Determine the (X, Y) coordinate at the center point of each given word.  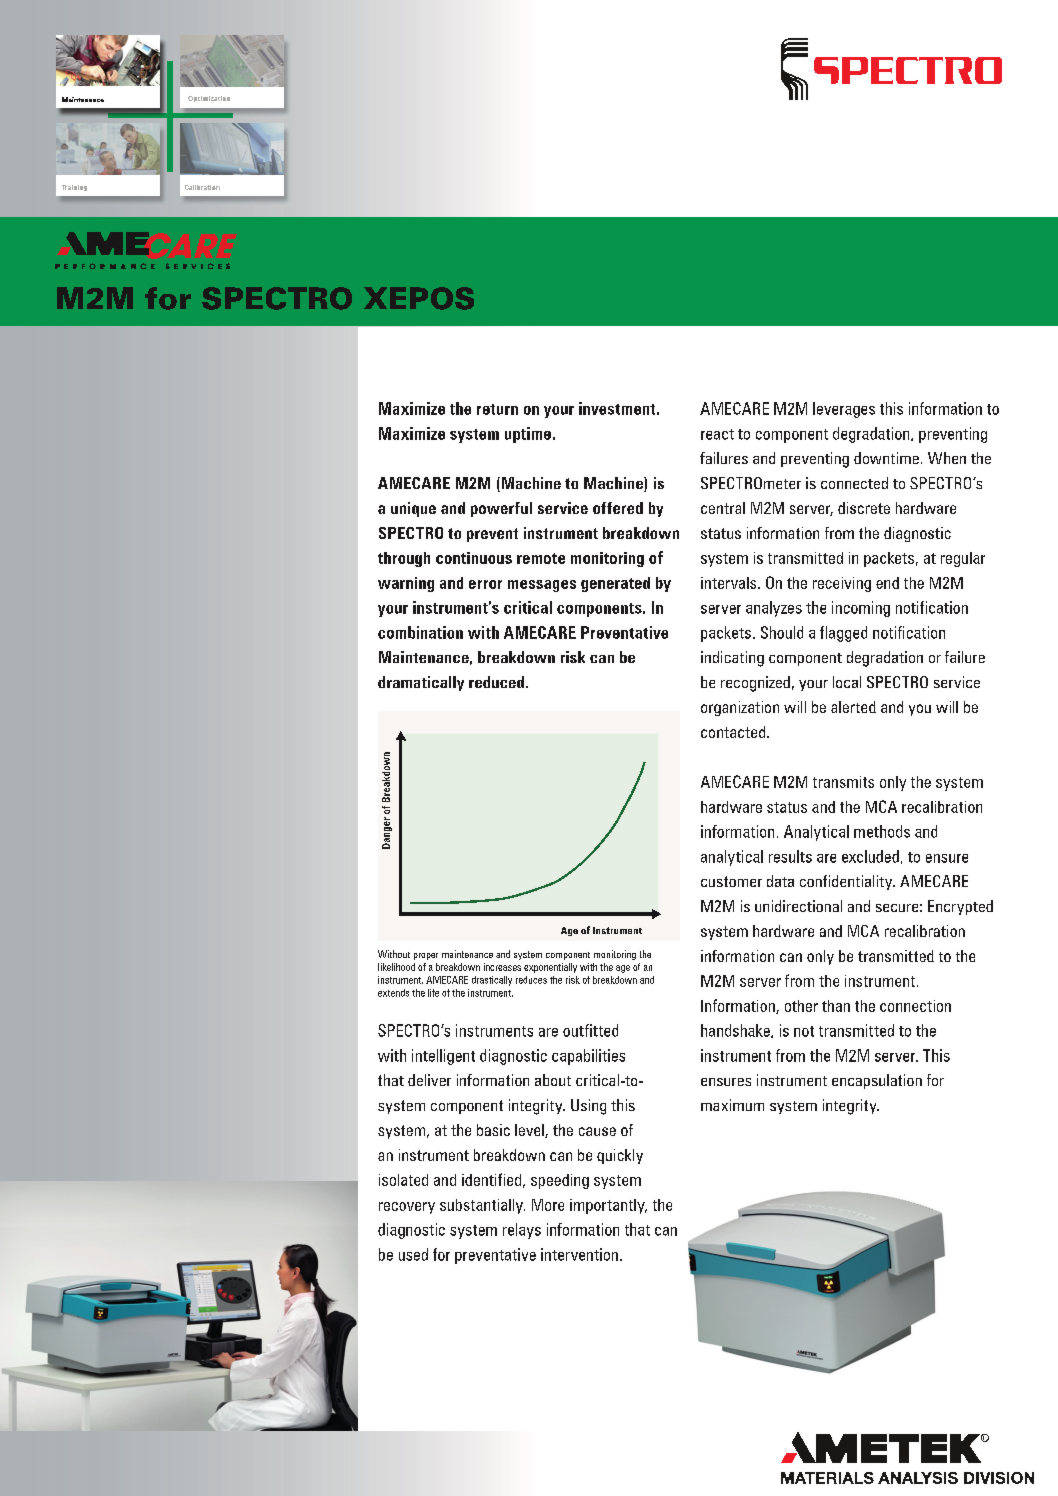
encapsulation (877, 1081)
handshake (736, 1031)
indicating (732, 659)
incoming (861, 609)
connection (915, 1006)
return (497, 409)
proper (426, 956)
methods (882, 831)
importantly (608, 1206)
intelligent (443, 1057)
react (717, 434)
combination (420, 632)
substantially (482, 1206)
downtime (886, 458)
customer (731, 881)
